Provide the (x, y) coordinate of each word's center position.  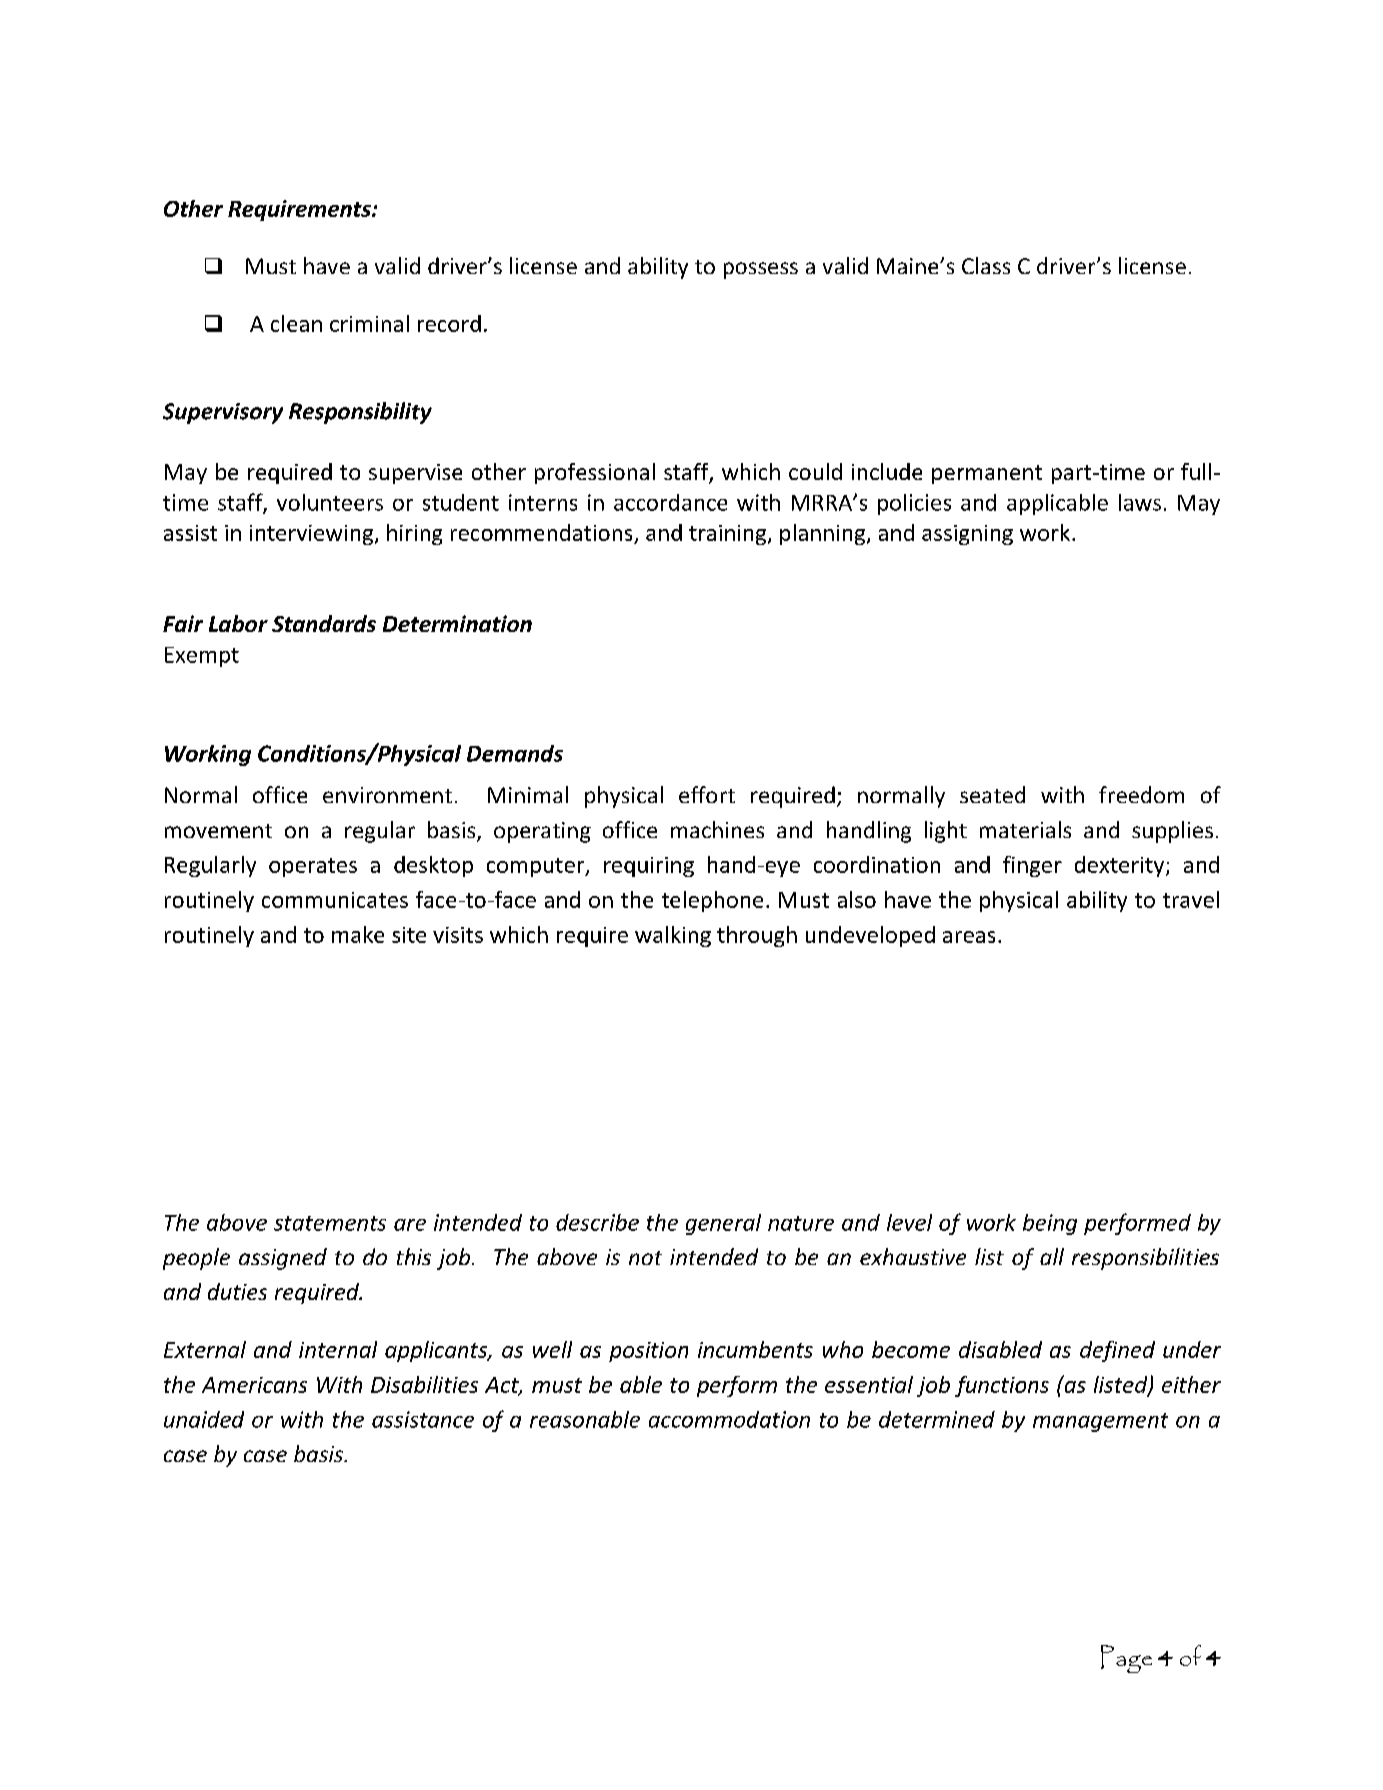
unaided (204, 1419)
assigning (967, 535)
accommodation (729, 1419)
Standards (324, 623)
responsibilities (1145, 1259)
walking (673, 936)
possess (761, 270)
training (729, 535)
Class (986, 265)
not (645, 1258)
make (358, 934)
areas (969, 937)
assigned (283, 1259)
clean (296, 323)
